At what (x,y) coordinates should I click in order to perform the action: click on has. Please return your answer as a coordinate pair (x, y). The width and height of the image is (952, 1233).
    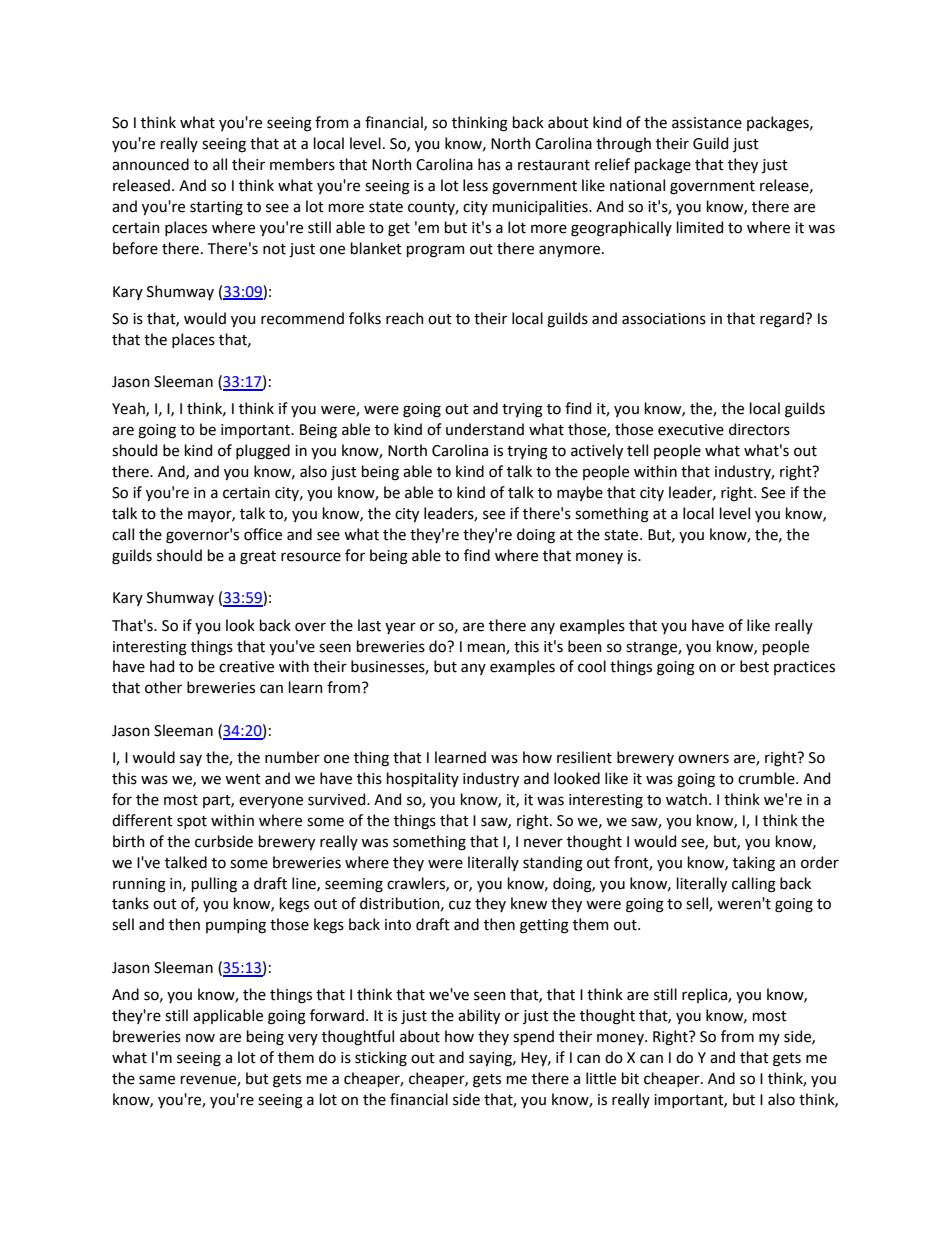
    Looking at the image, I should click on (489, 164).
